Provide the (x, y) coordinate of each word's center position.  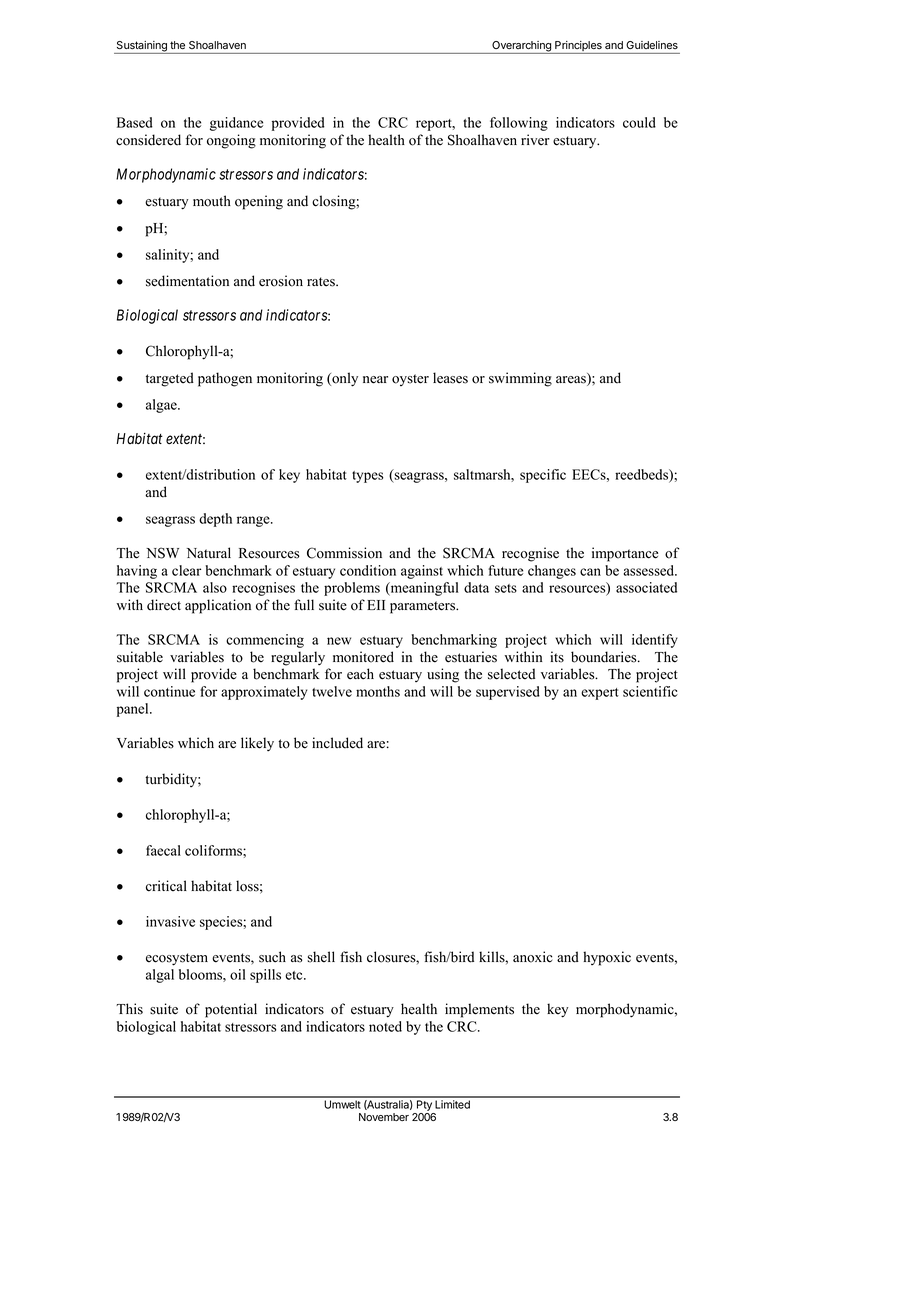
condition (368, 570)
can (590, 572)
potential (231, 1010)
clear (186, 570)
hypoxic (607, 958)
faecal (163, 850)
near (375, 380)
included (337, 743)
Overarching (521, 47)
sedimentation (187, 281)
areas (572, 381)
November (384, 1117)
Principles (578, 47)
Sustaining (141, 47)
